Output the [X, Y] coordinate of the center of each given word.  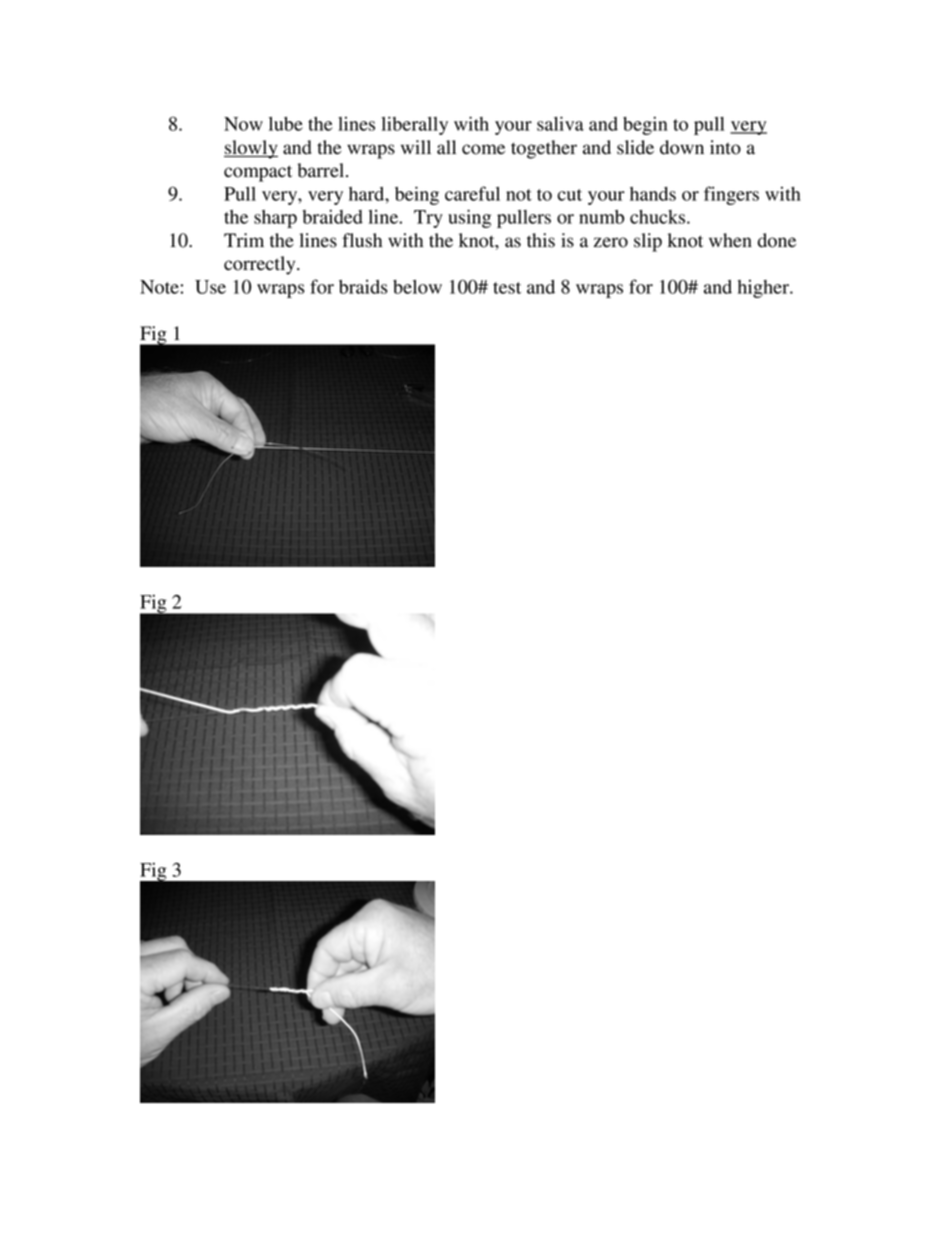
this [541, 240]
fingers [731, 195]
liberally [414, 125]
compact [258, 173]
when [730, 240]
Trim [244, 240]
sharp [275, 219]
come [483, 149]
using [469, 218]
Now [243, 124]
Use [210, 287]
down [682, 147]
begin [645, 125]
